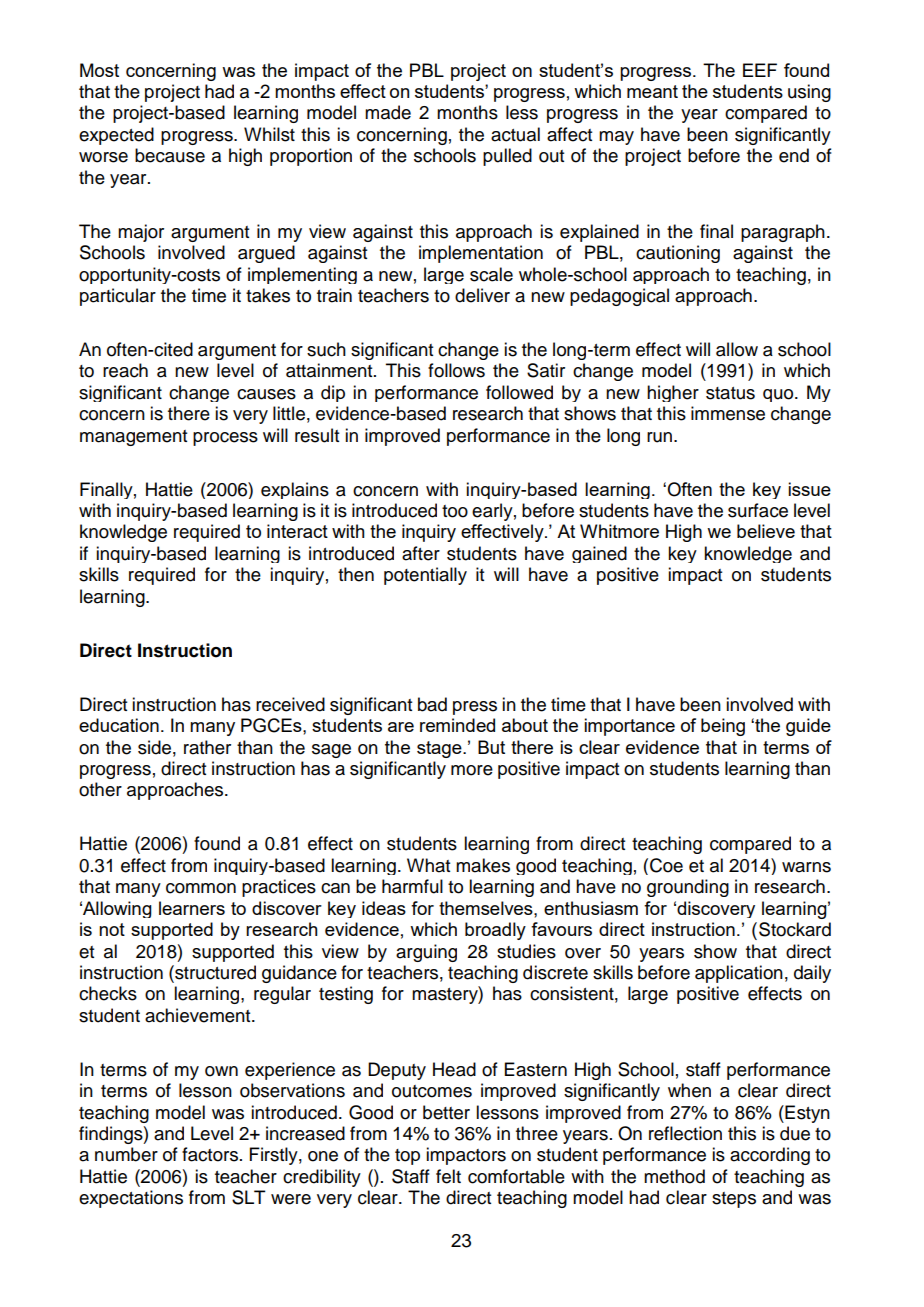 This document has width=924, height=1307. Describe the element at coordinates (388, 112) in the document. I see `made` at that location.
